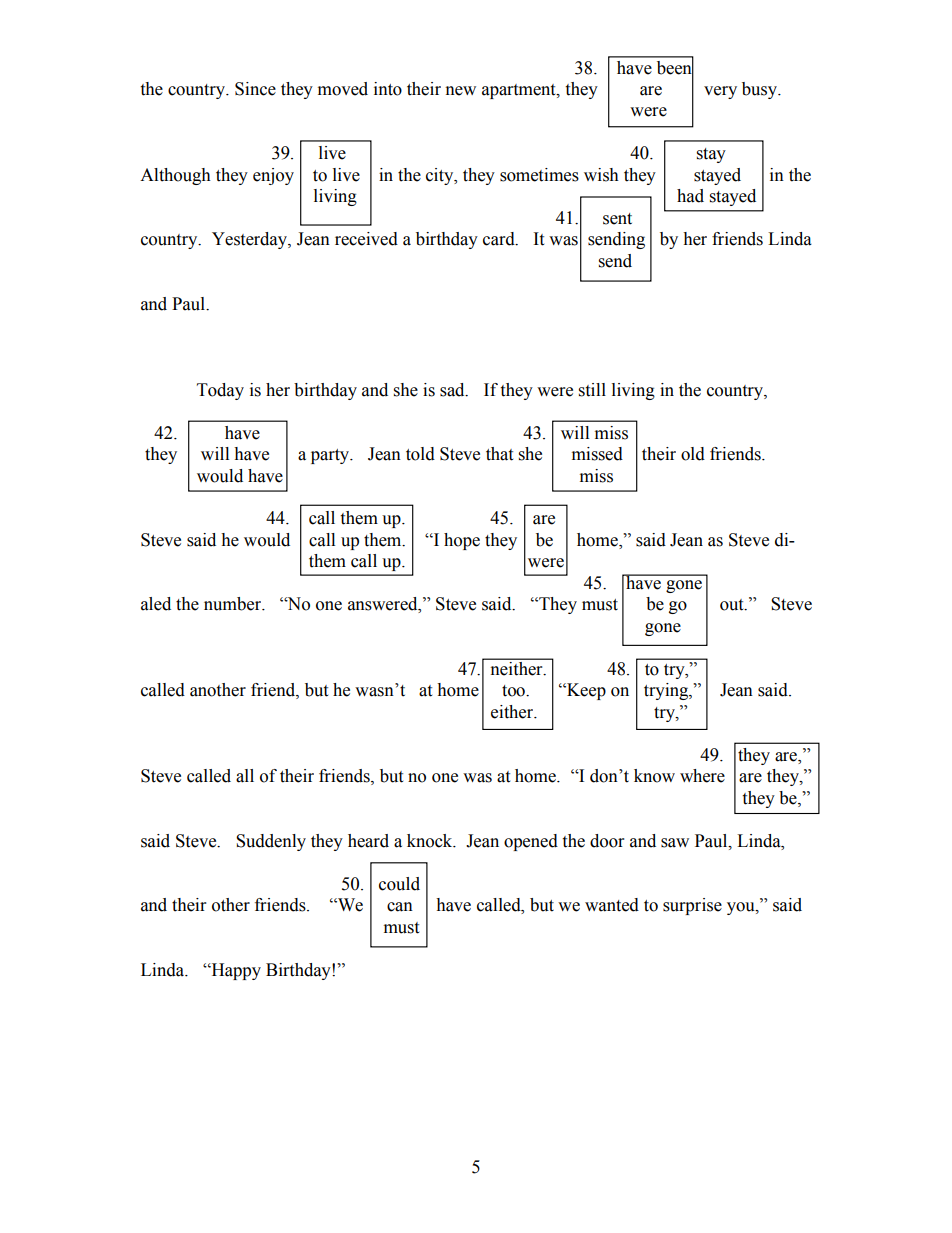 This page has height=1233, width=952. I want to click on out, so click(733, 605).
